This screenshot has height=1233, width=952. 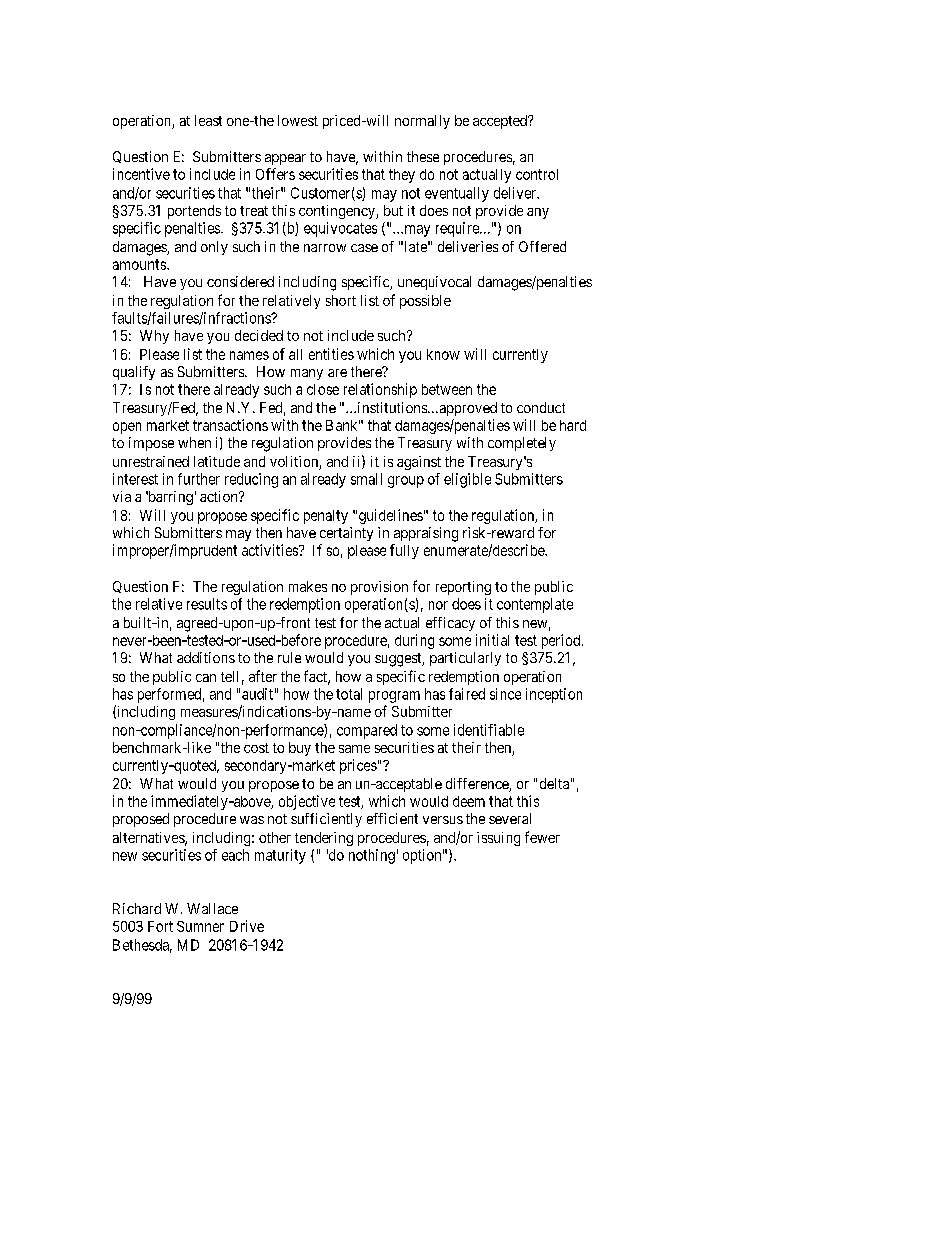 I want to click on Fort, so click(x=160, y=926).
